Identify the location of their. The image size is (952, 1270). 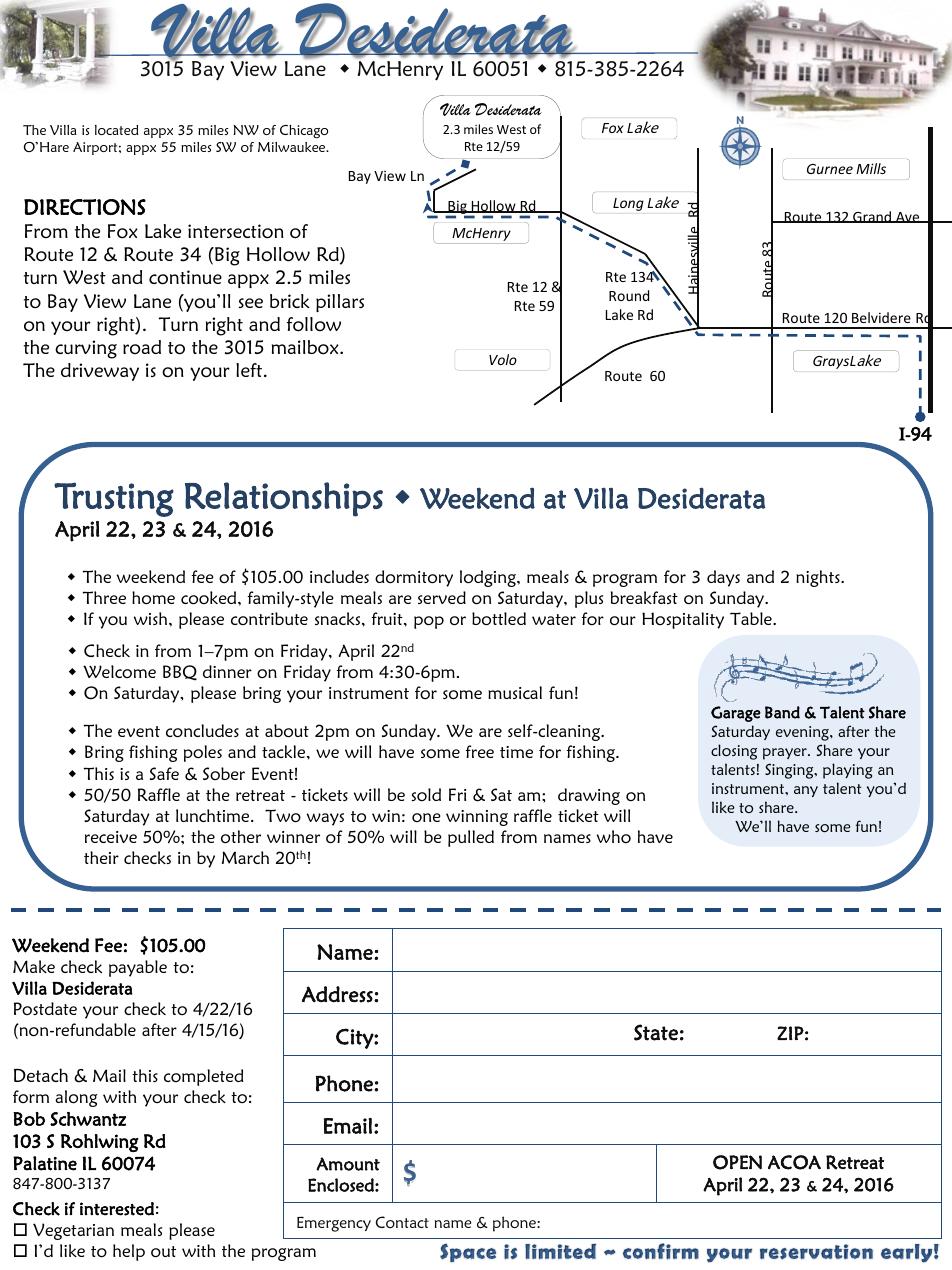
(101, 857).
